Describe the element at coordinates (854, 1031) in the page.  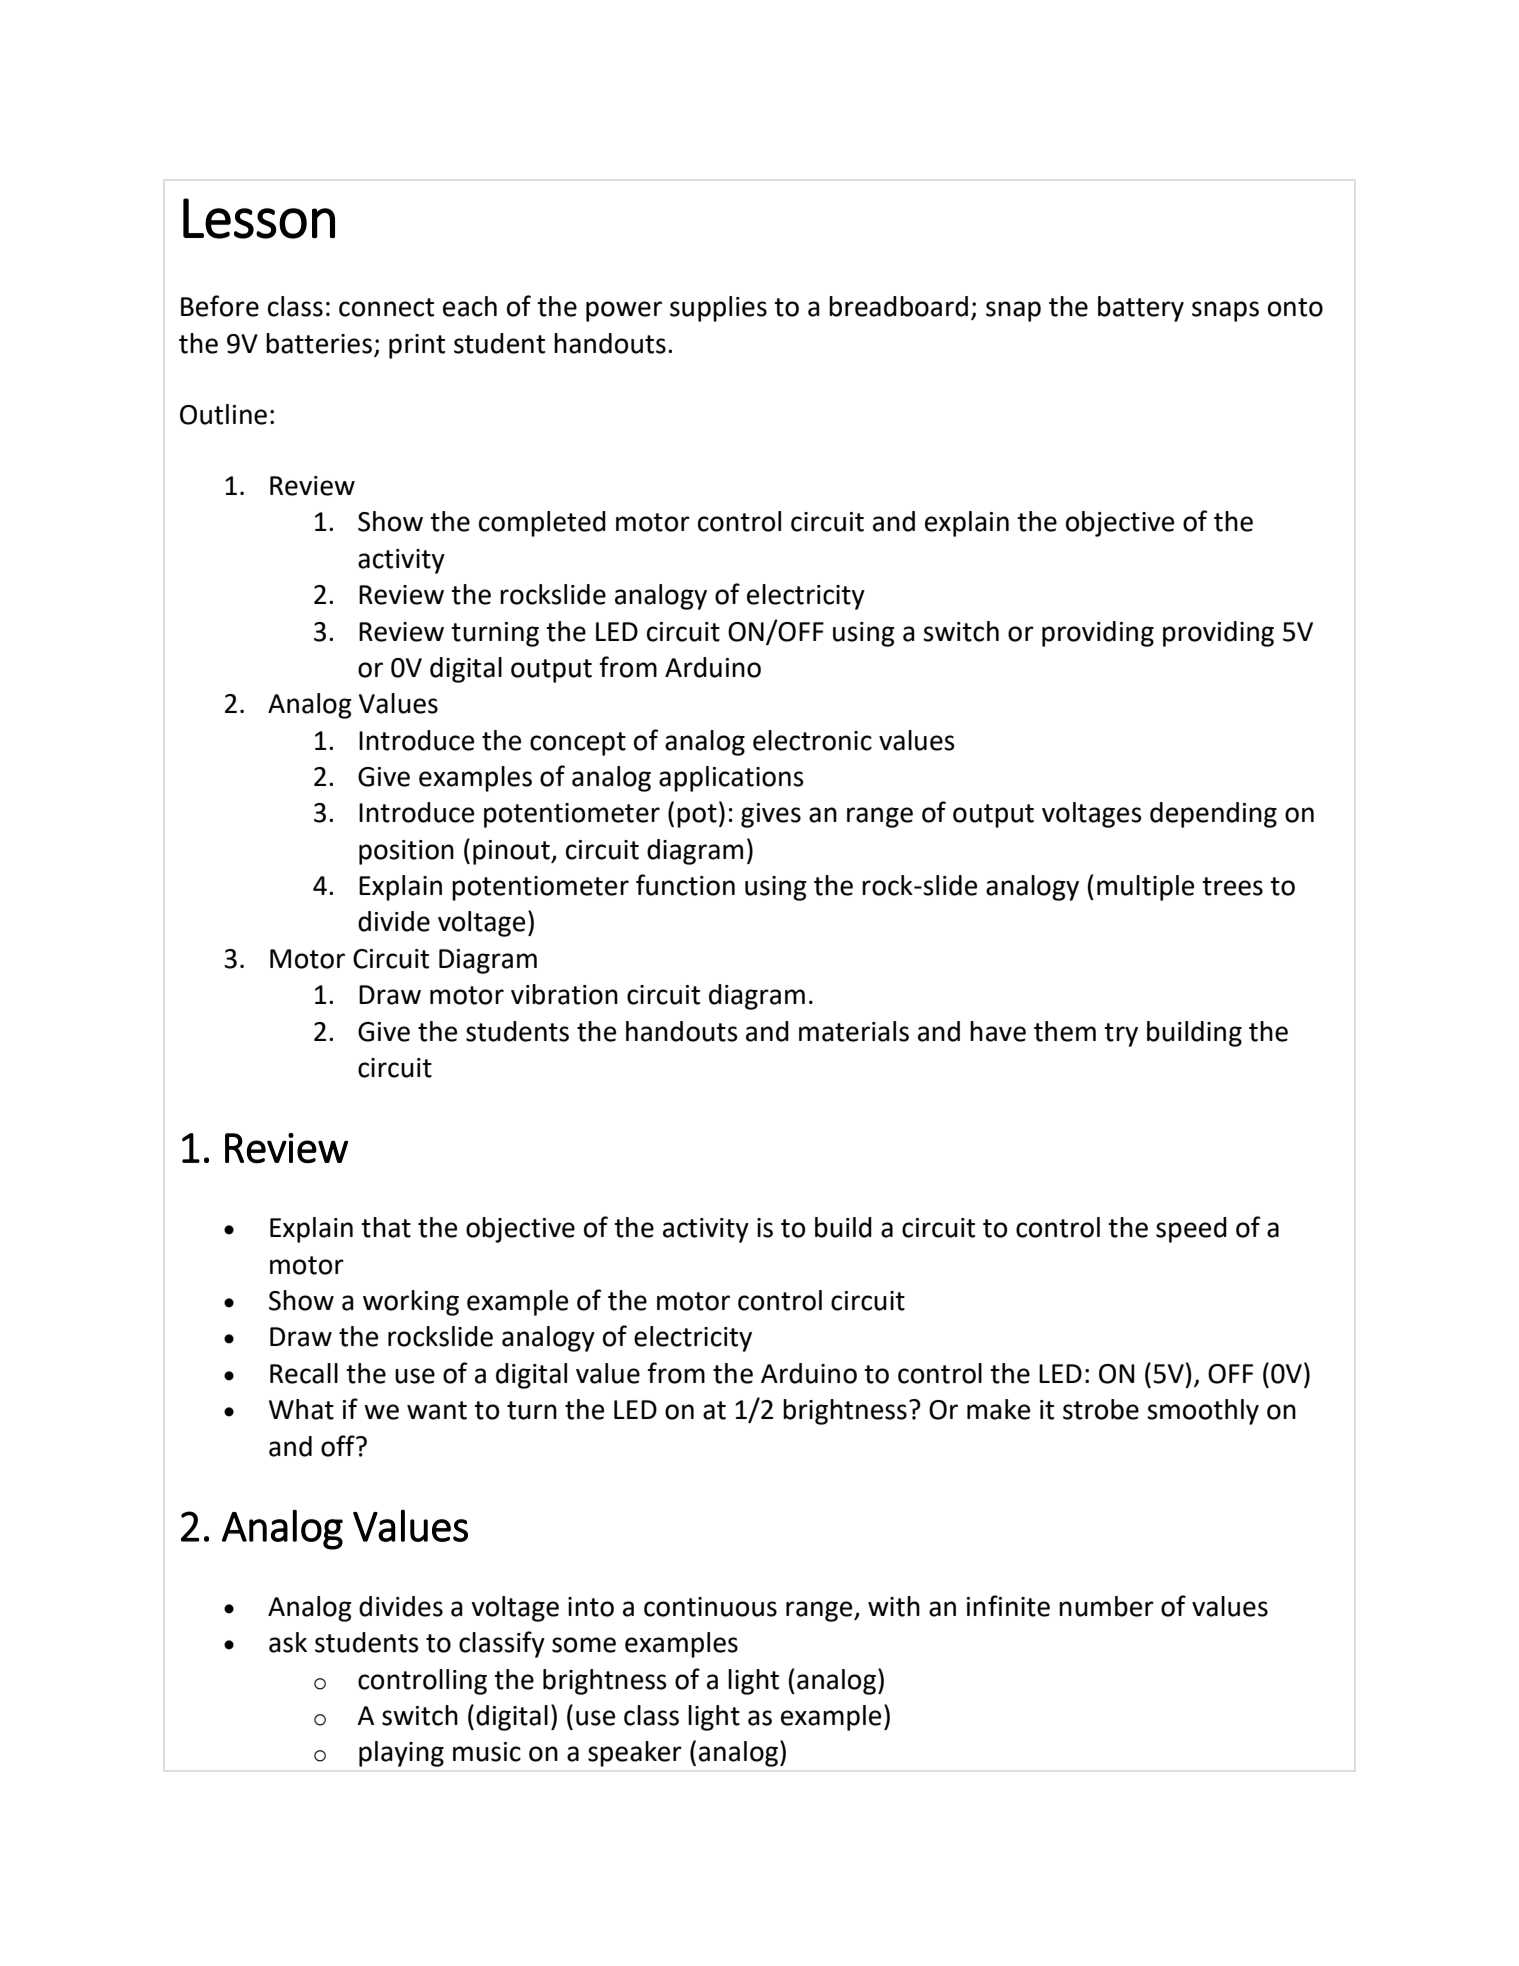
I see `materials` at that location.
